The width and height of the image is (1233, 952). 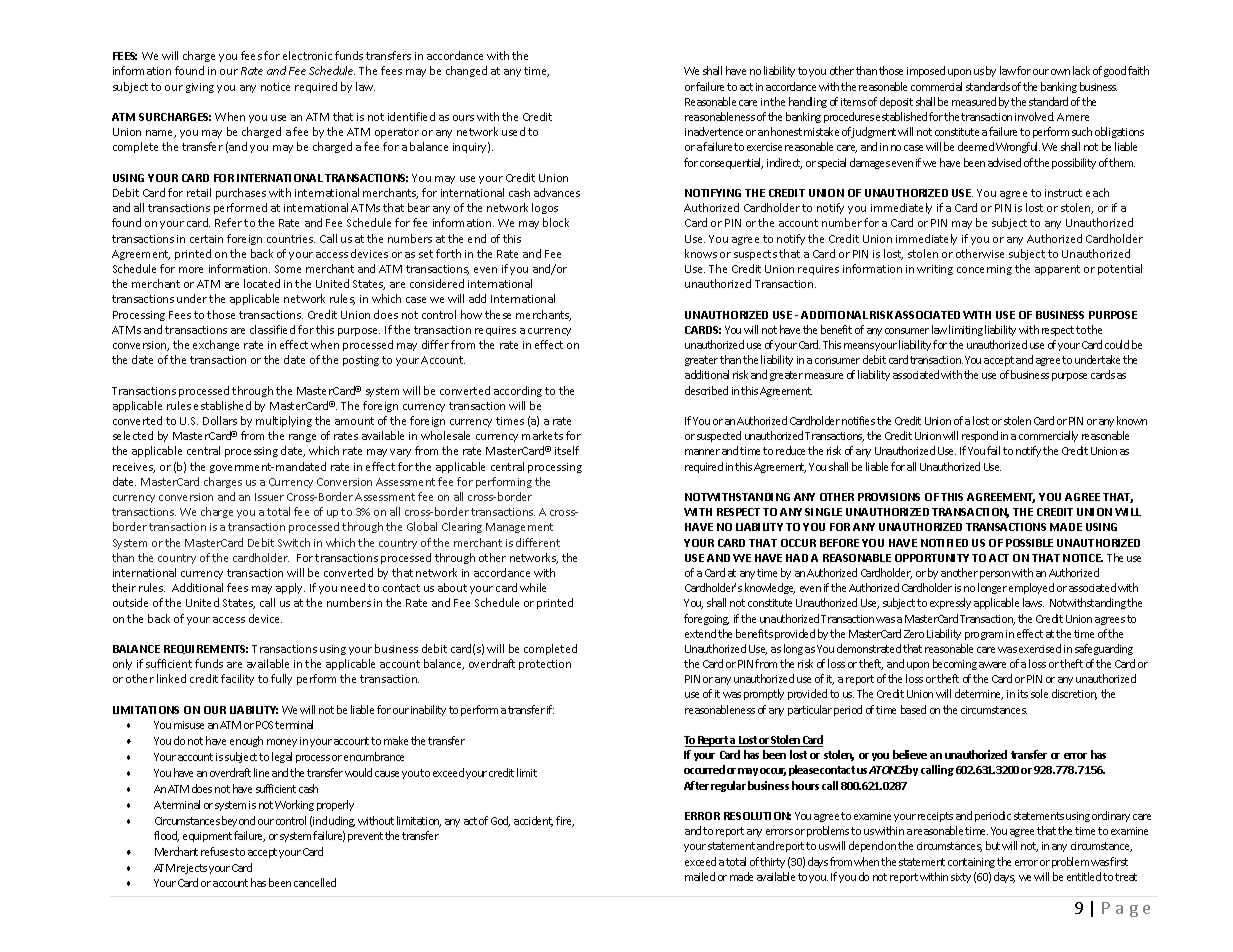 I want to click on mailed, so click(x=700, y=876).
